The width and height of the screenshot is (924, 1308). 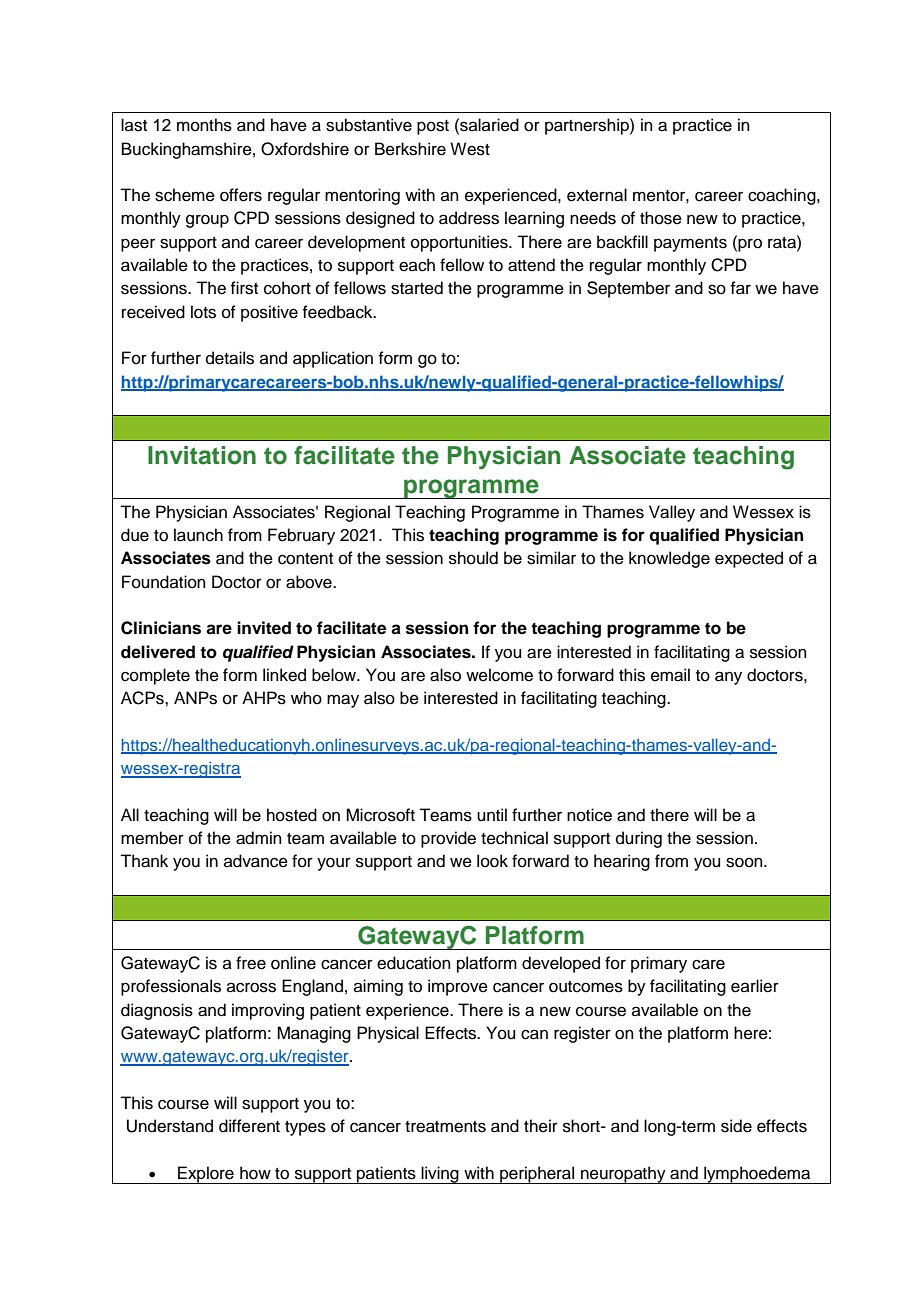 I want to click on any, so click(x=728, y=678).
